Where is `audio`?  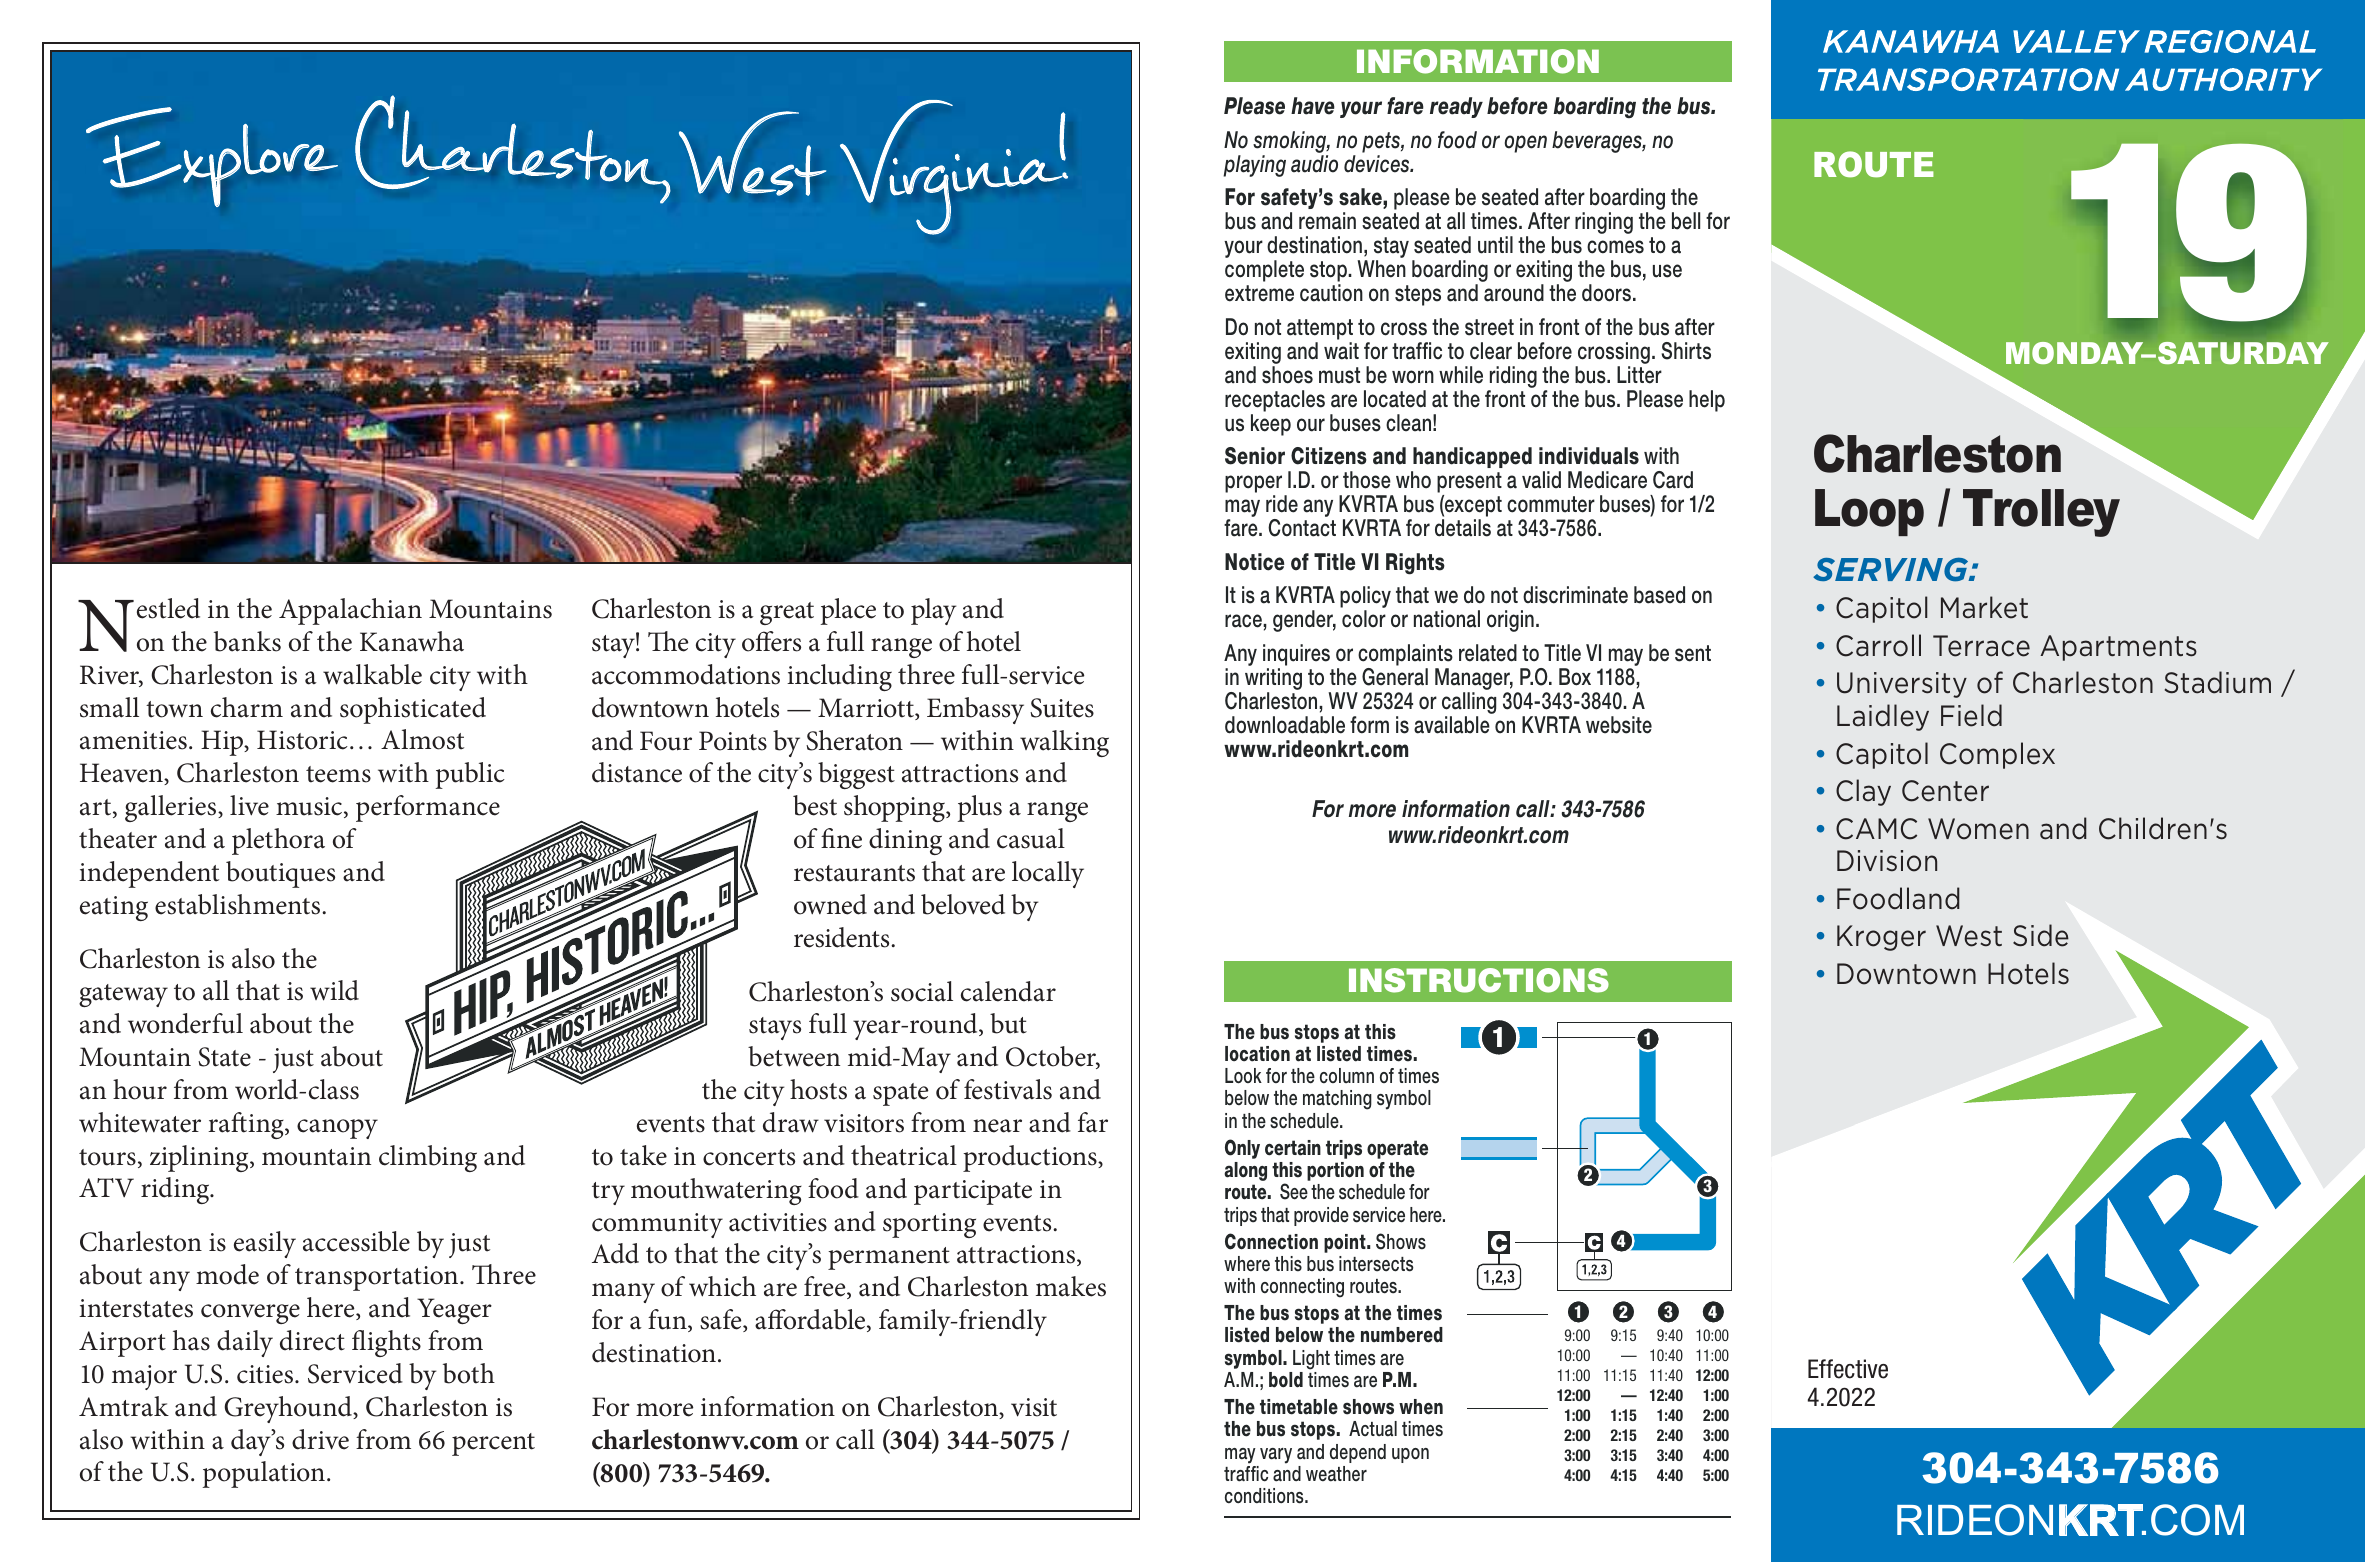 audio is located at coordinates (1314, 164).
